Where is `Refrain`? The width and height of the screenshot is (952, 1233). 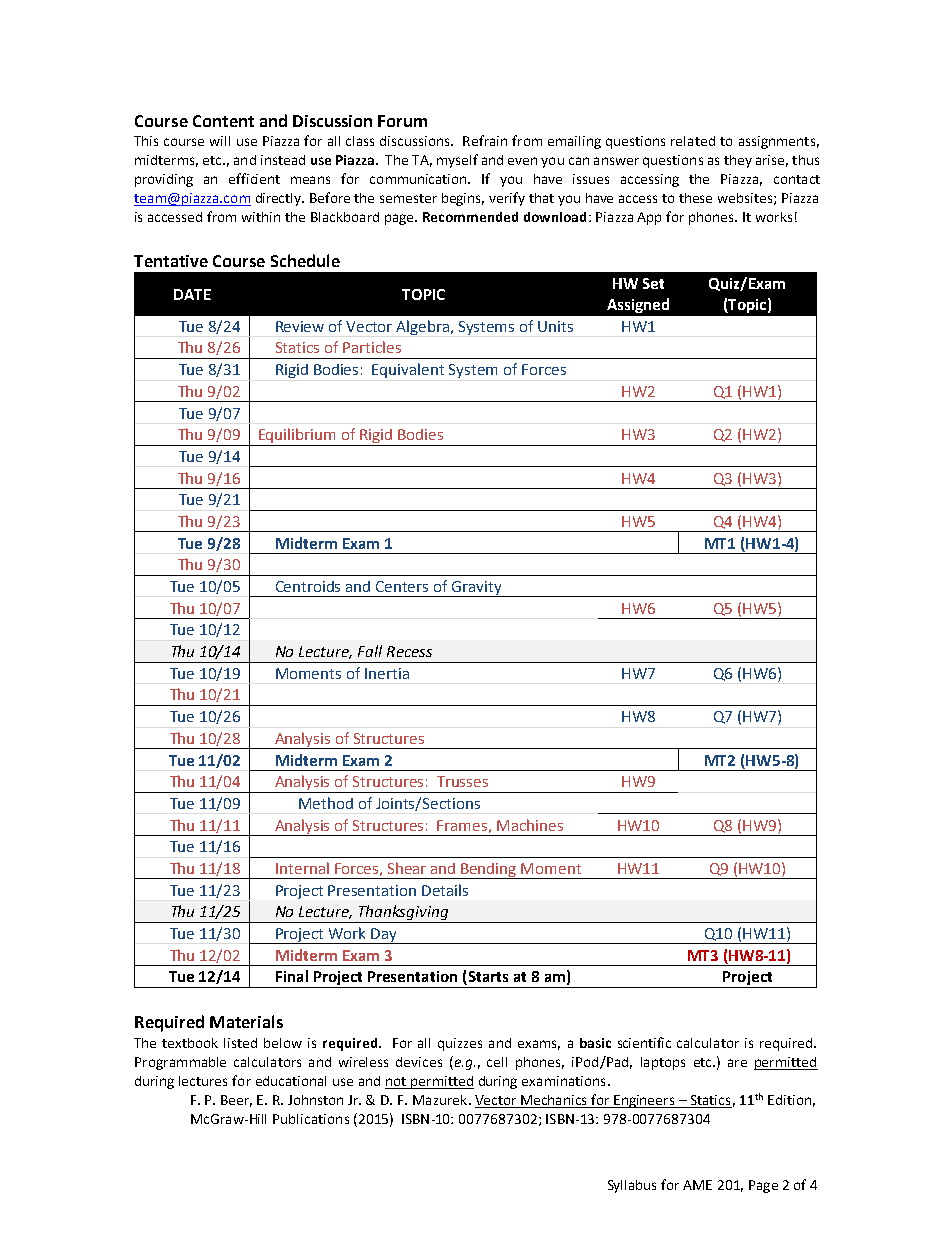 Refrain is located at coordinates (485, 140).
